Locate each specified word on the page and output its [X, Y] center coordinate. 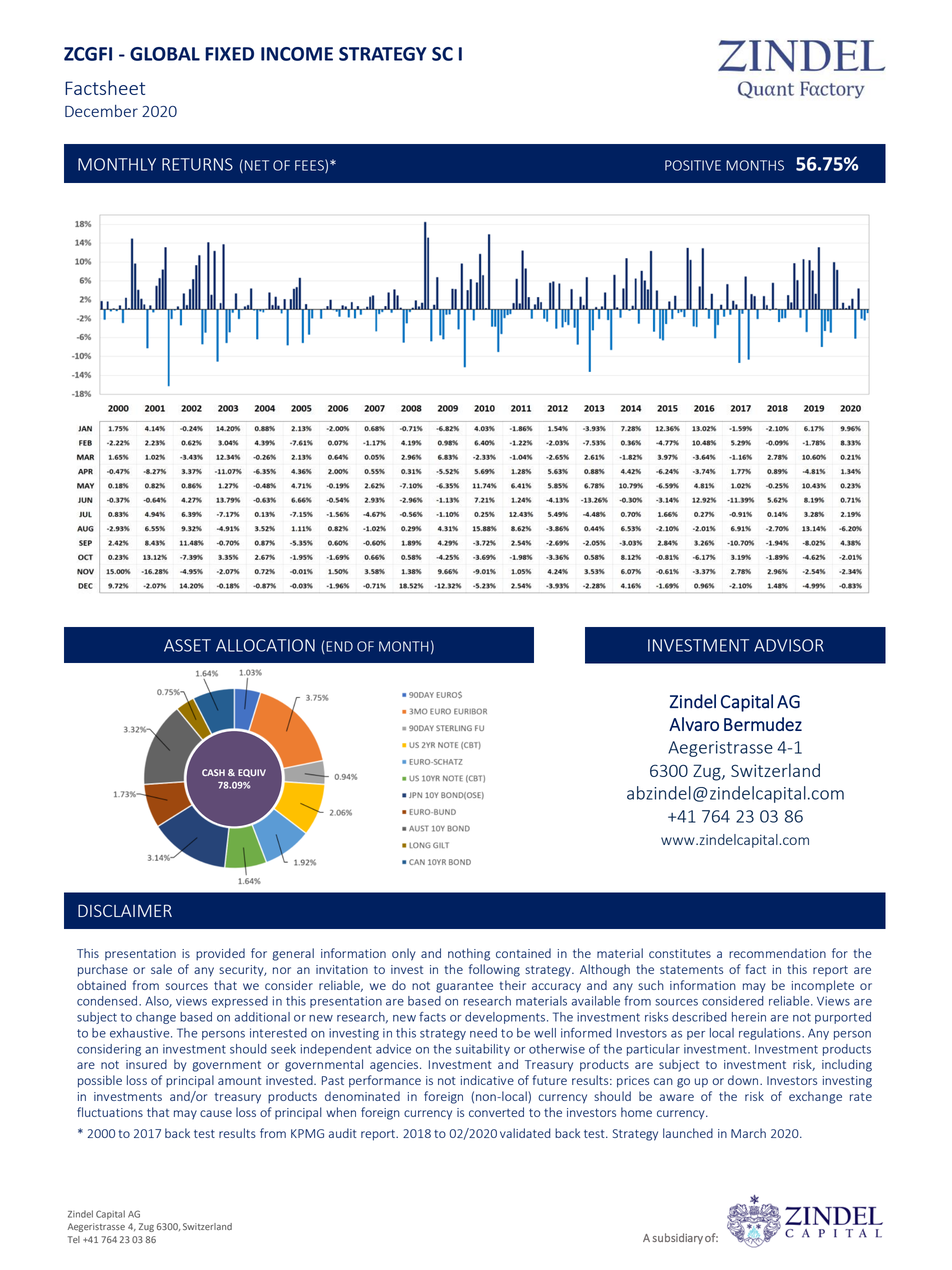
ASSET [187, 645]
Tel [74, 1239]
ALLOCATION [265, 645]
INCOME [297, 54]
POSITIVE [693, 165]
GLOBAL [165, 54]
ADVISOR [789, 645]
